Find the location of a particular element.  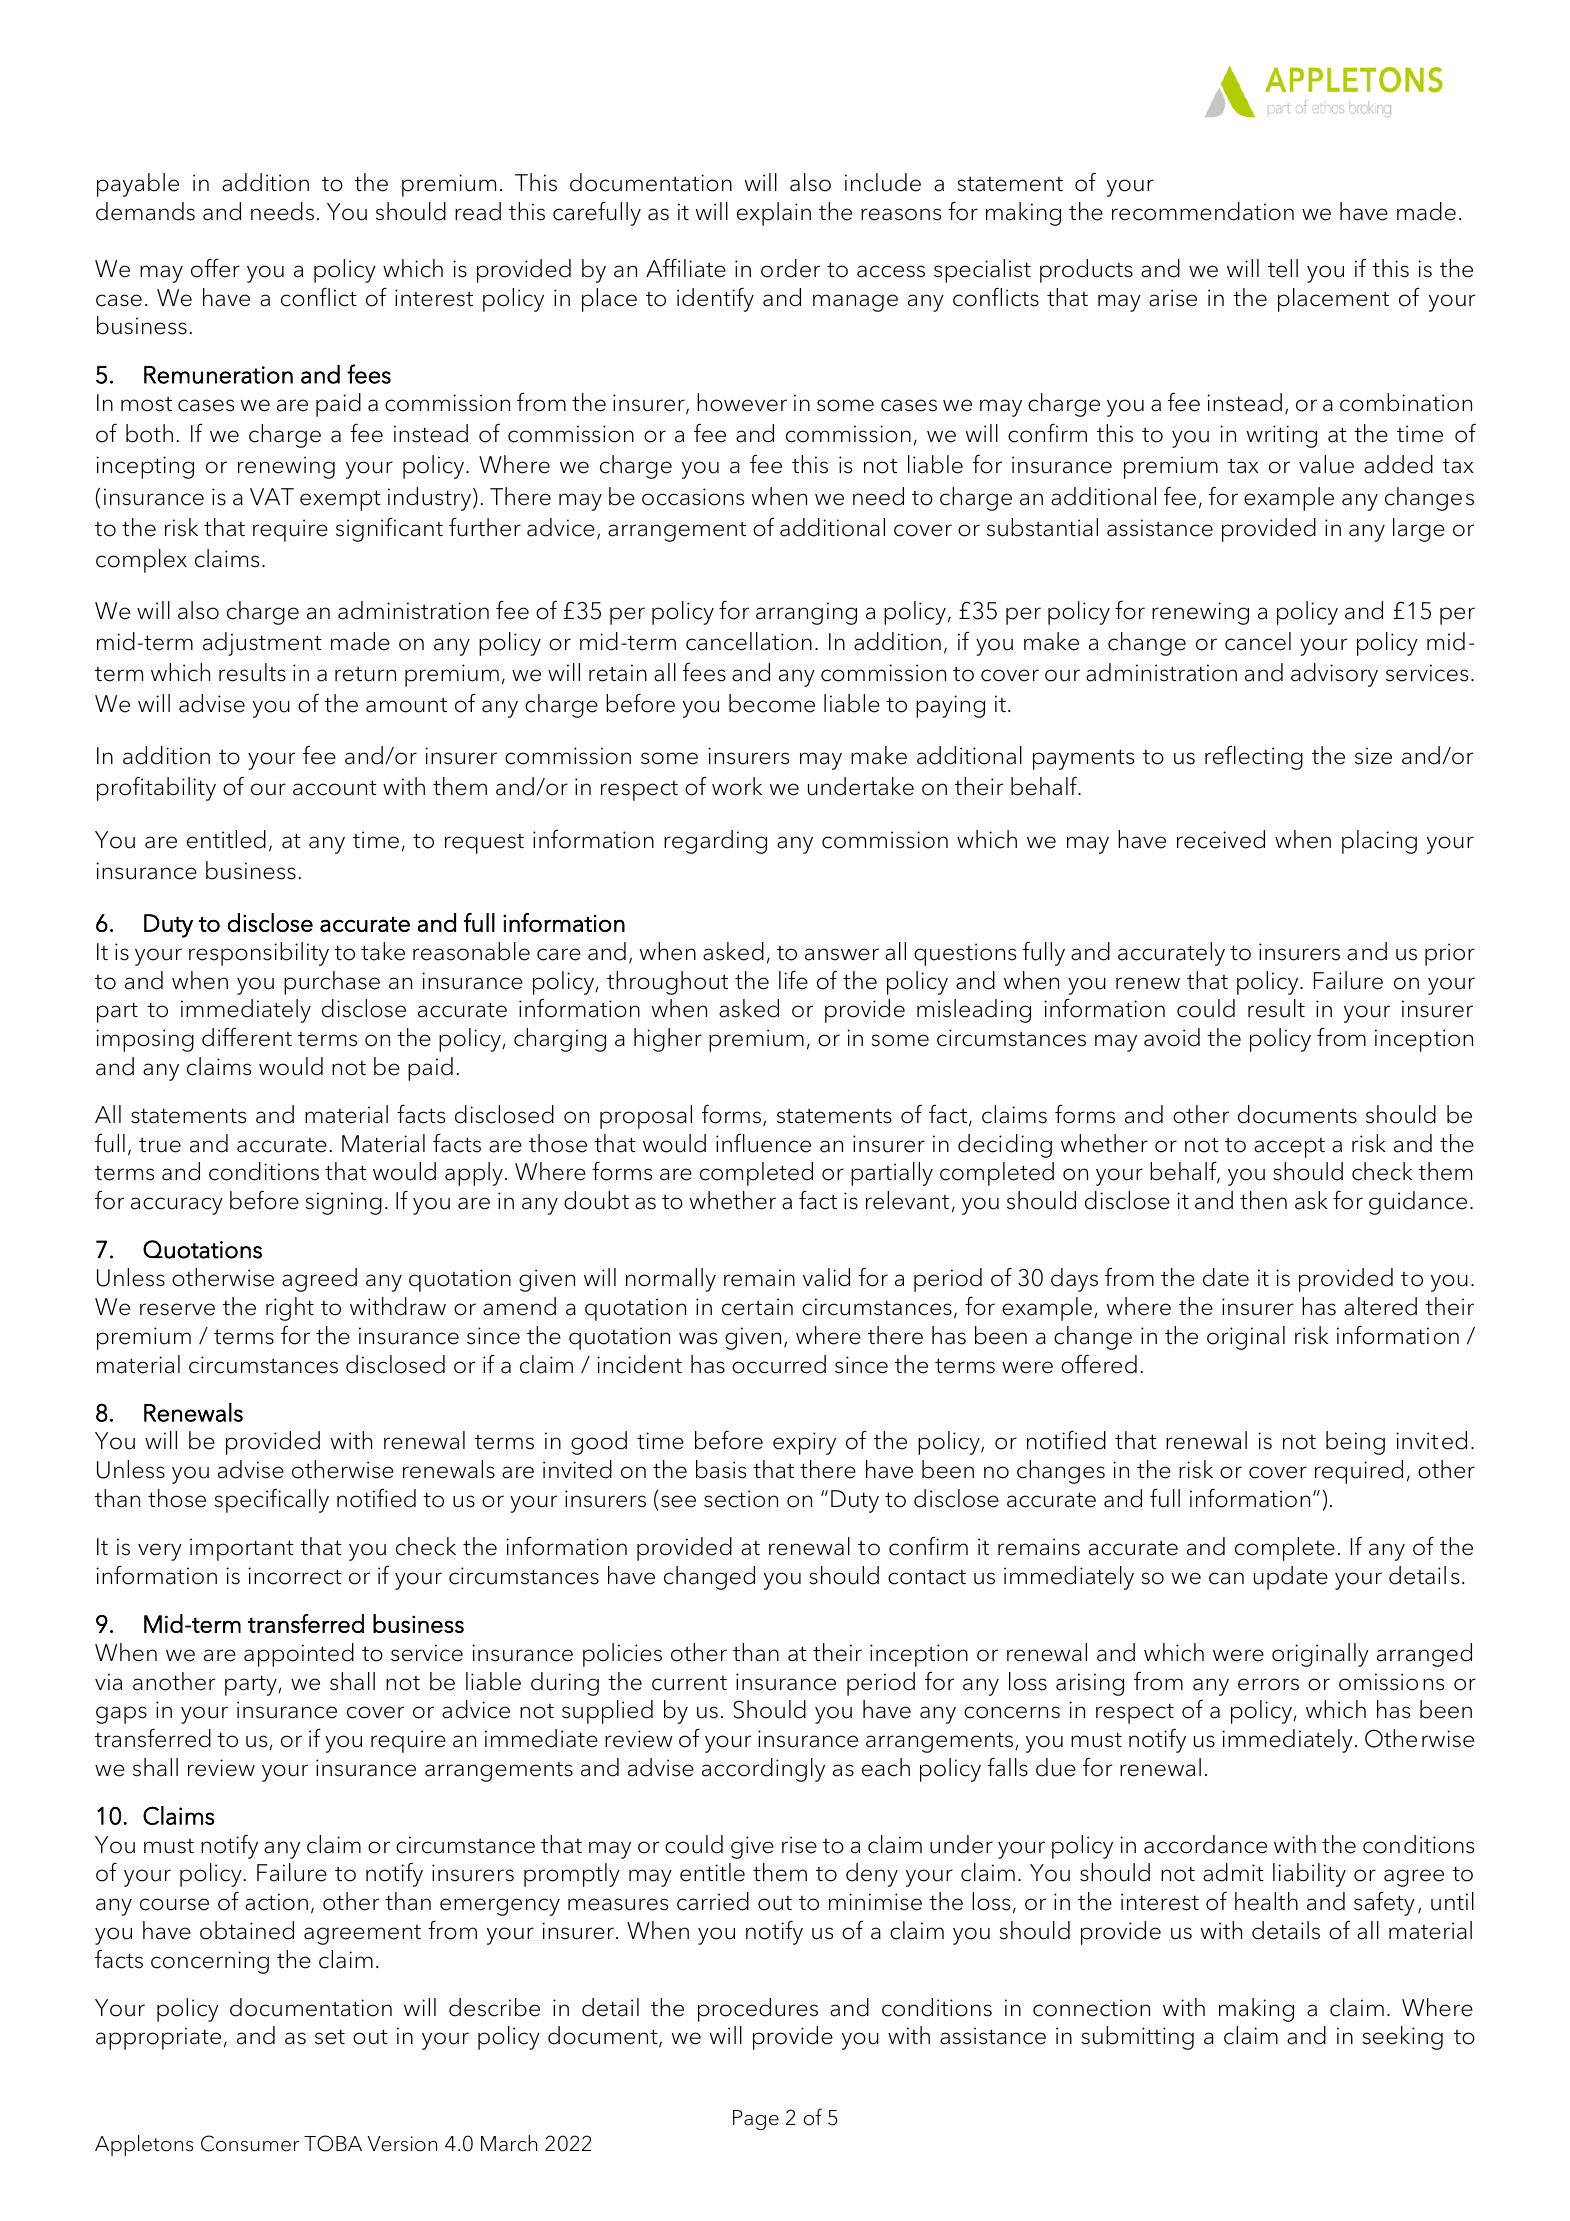

Page is located at coordinates (756, 2120).
